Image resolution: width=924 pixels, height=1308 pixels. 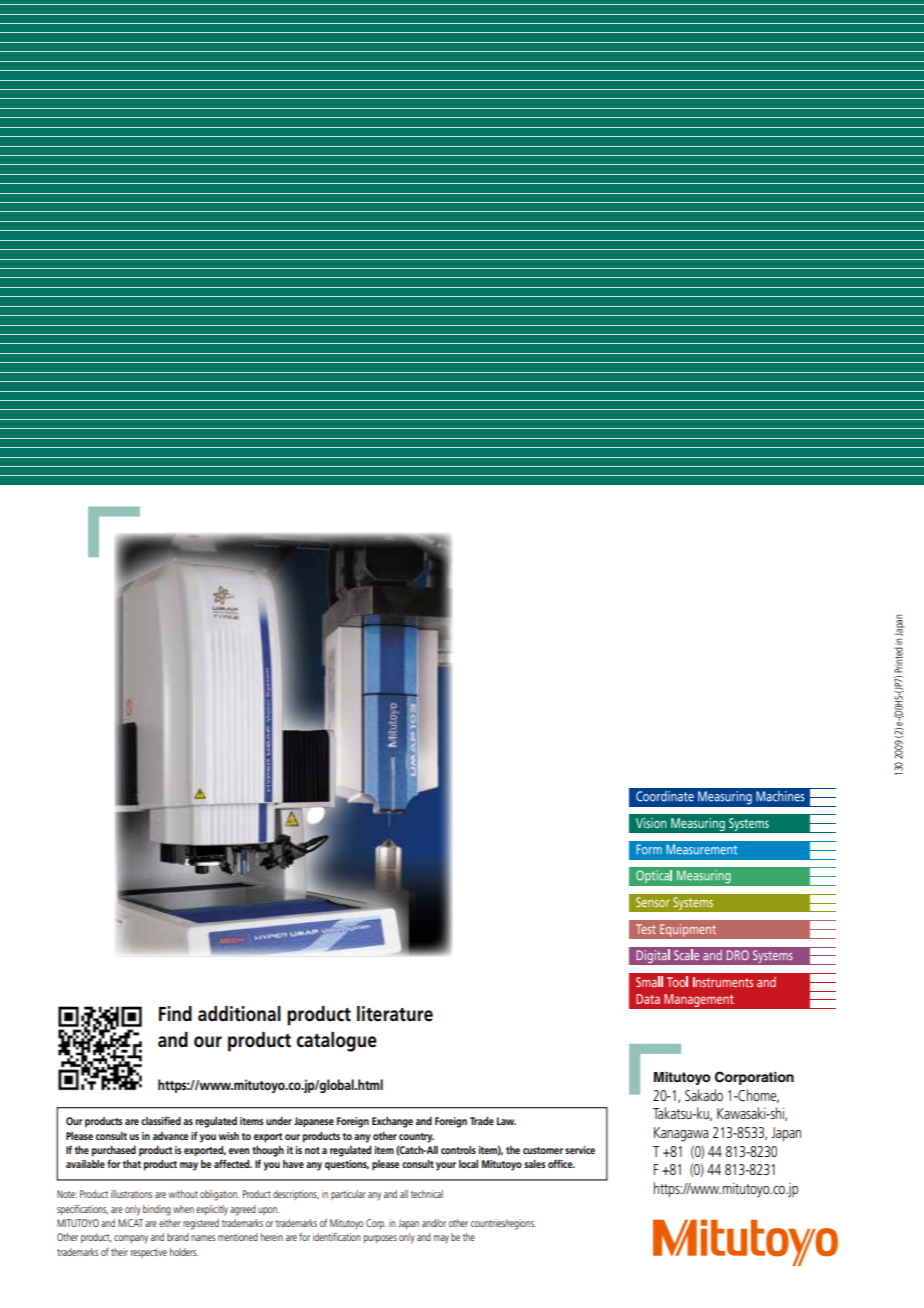 I want to click on respective, so click(x=149, y=1253).
